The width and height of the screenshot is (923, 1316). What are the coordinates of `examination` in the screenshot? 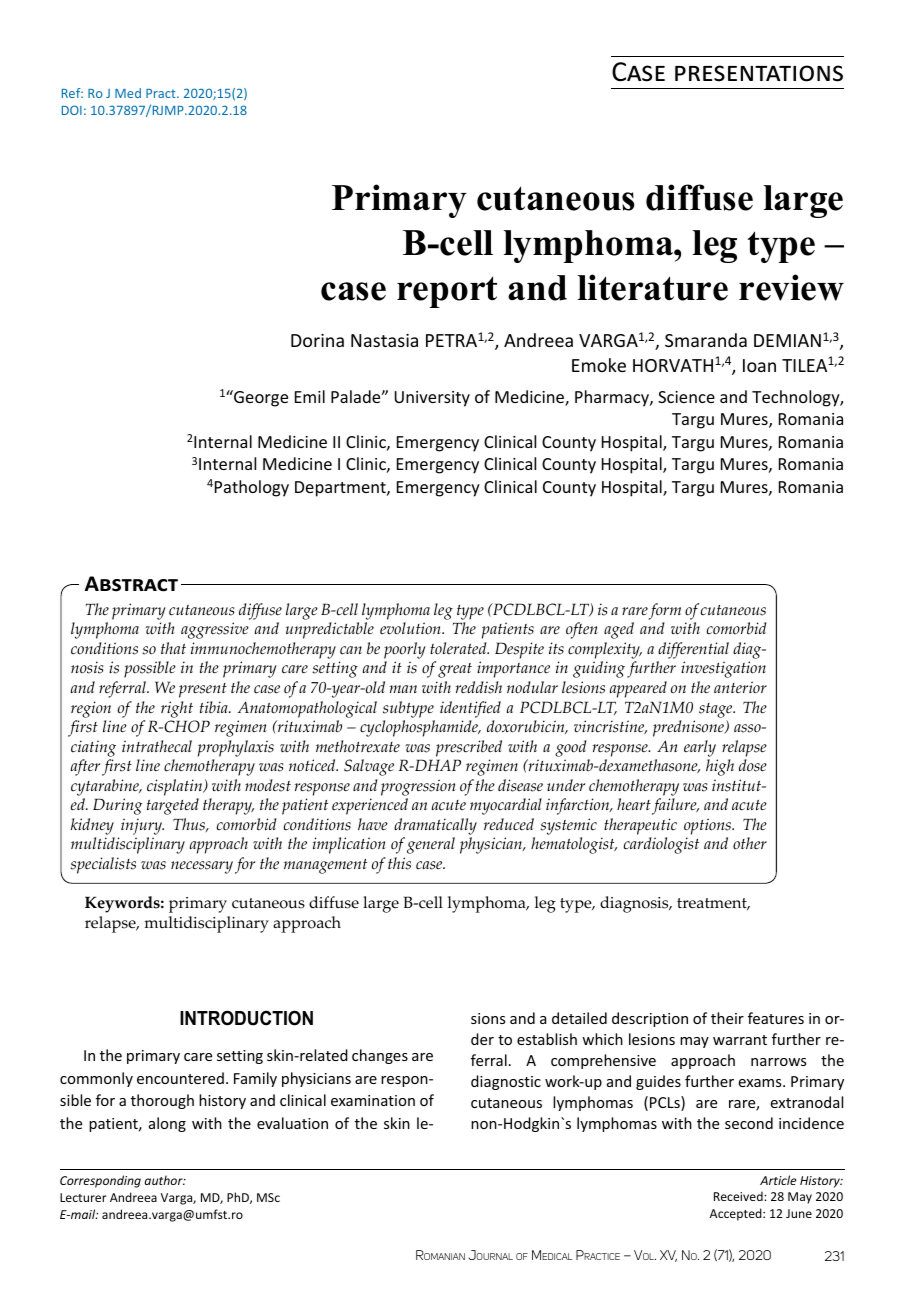 It's located at (373, 1100).
